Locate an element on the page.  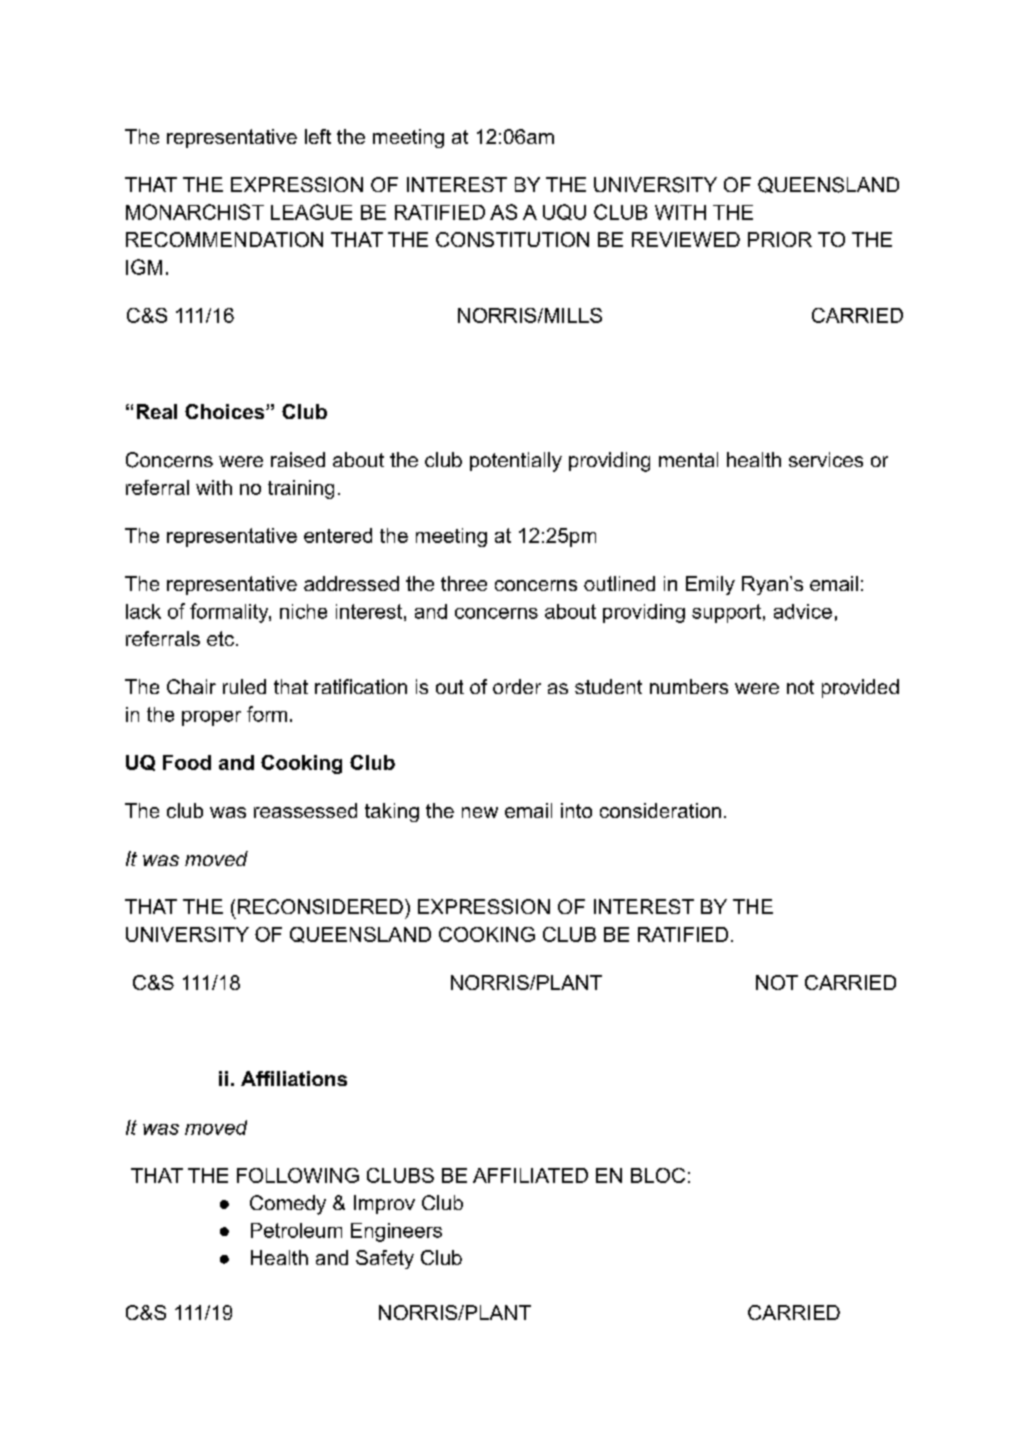
ruled is located at coordinates (244, 686).
